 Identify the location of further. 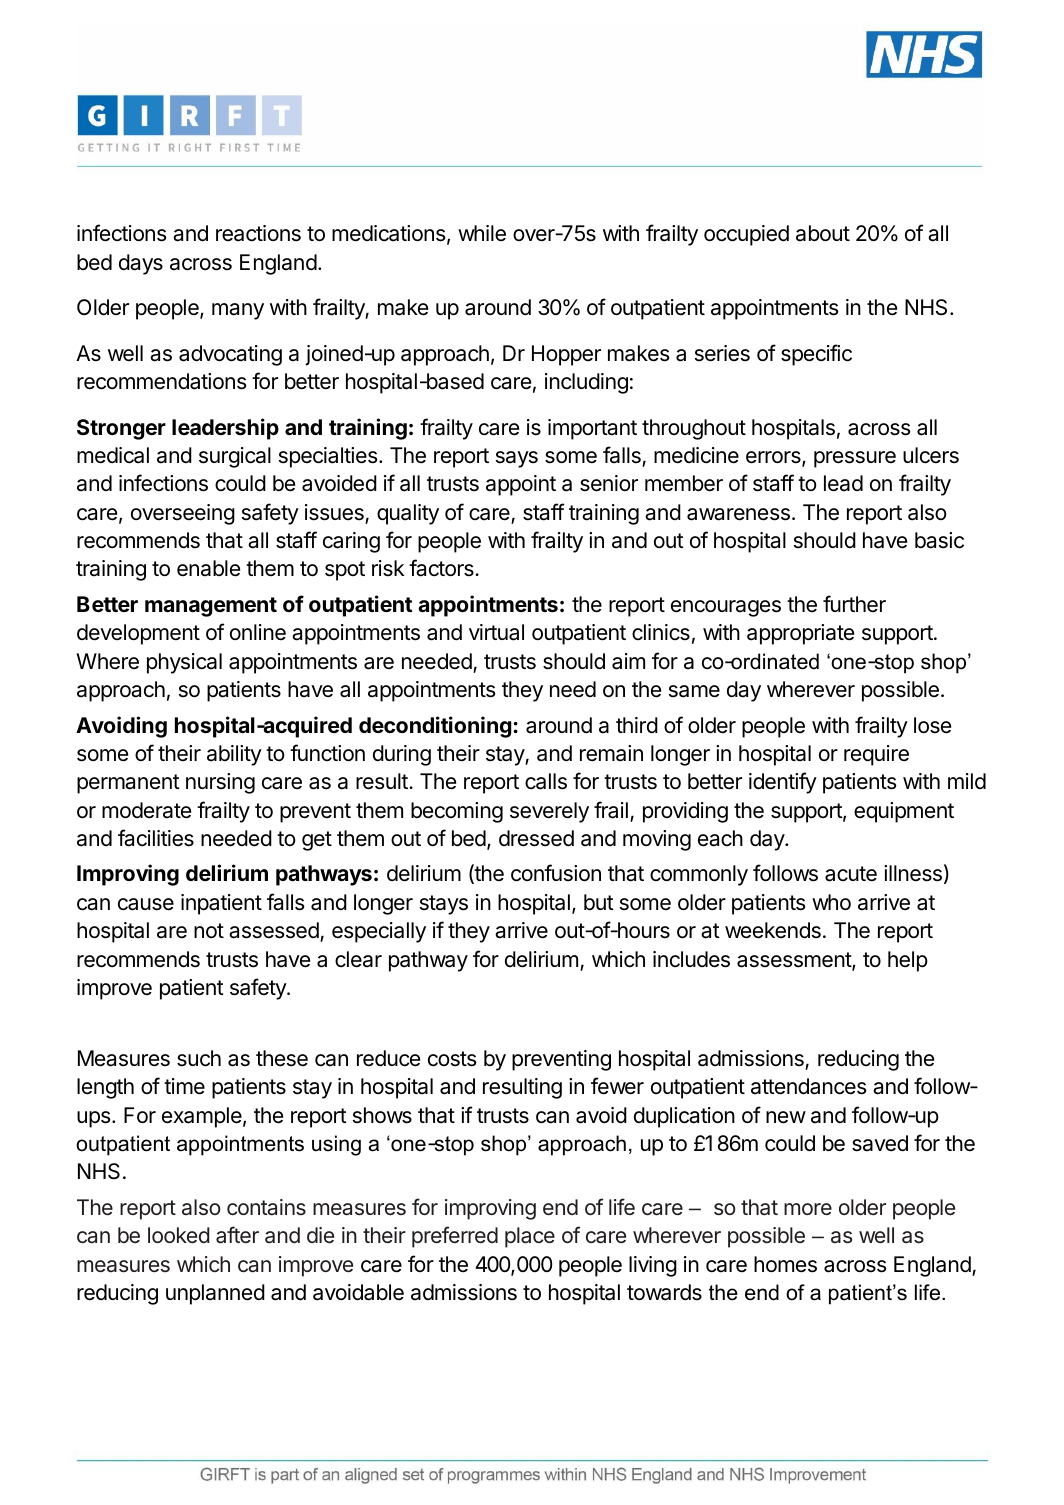
(854, 603).
